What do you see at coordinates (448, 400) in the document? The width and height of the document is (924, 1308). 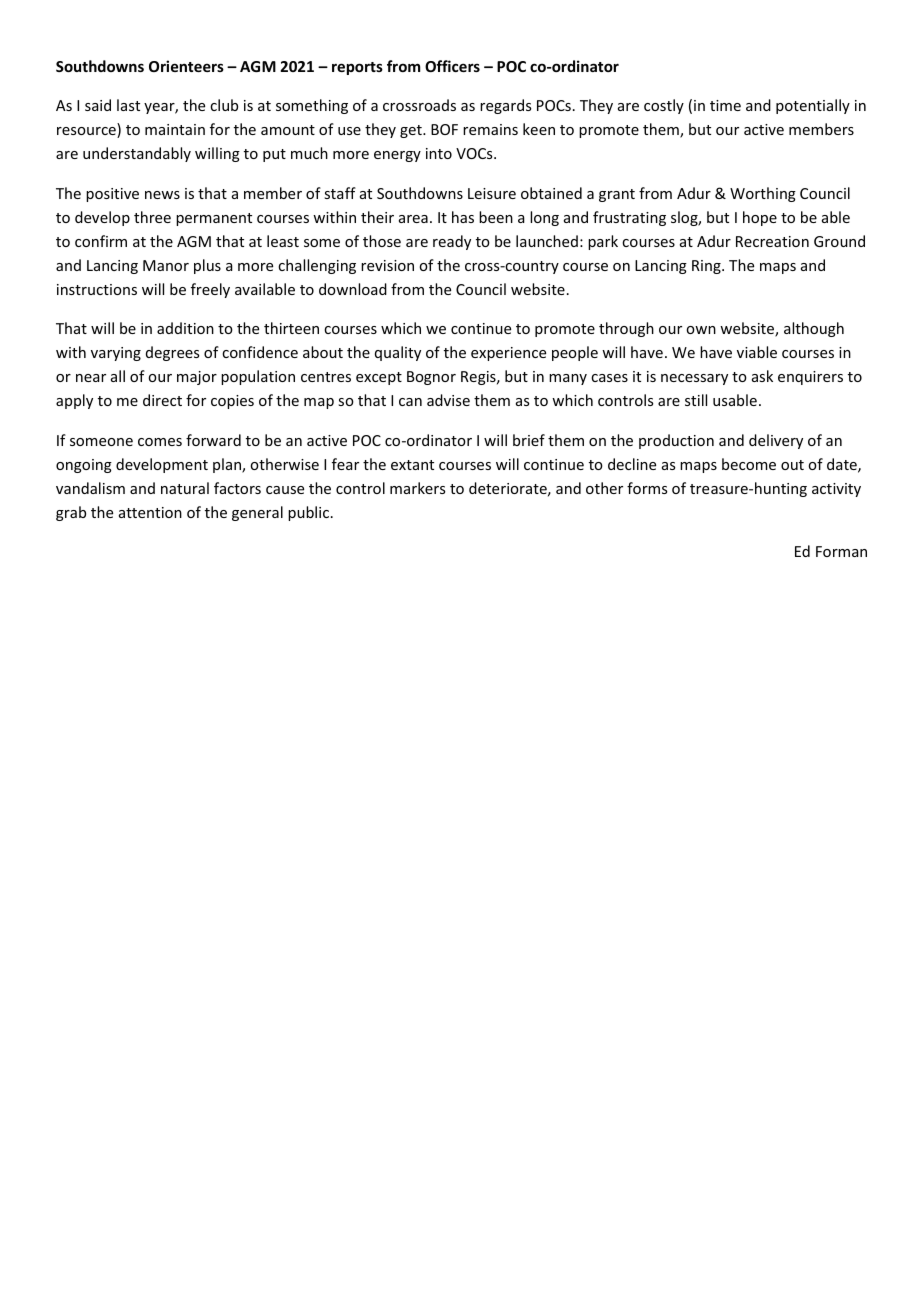 I see `advise` at bounding box center [448, 400].
